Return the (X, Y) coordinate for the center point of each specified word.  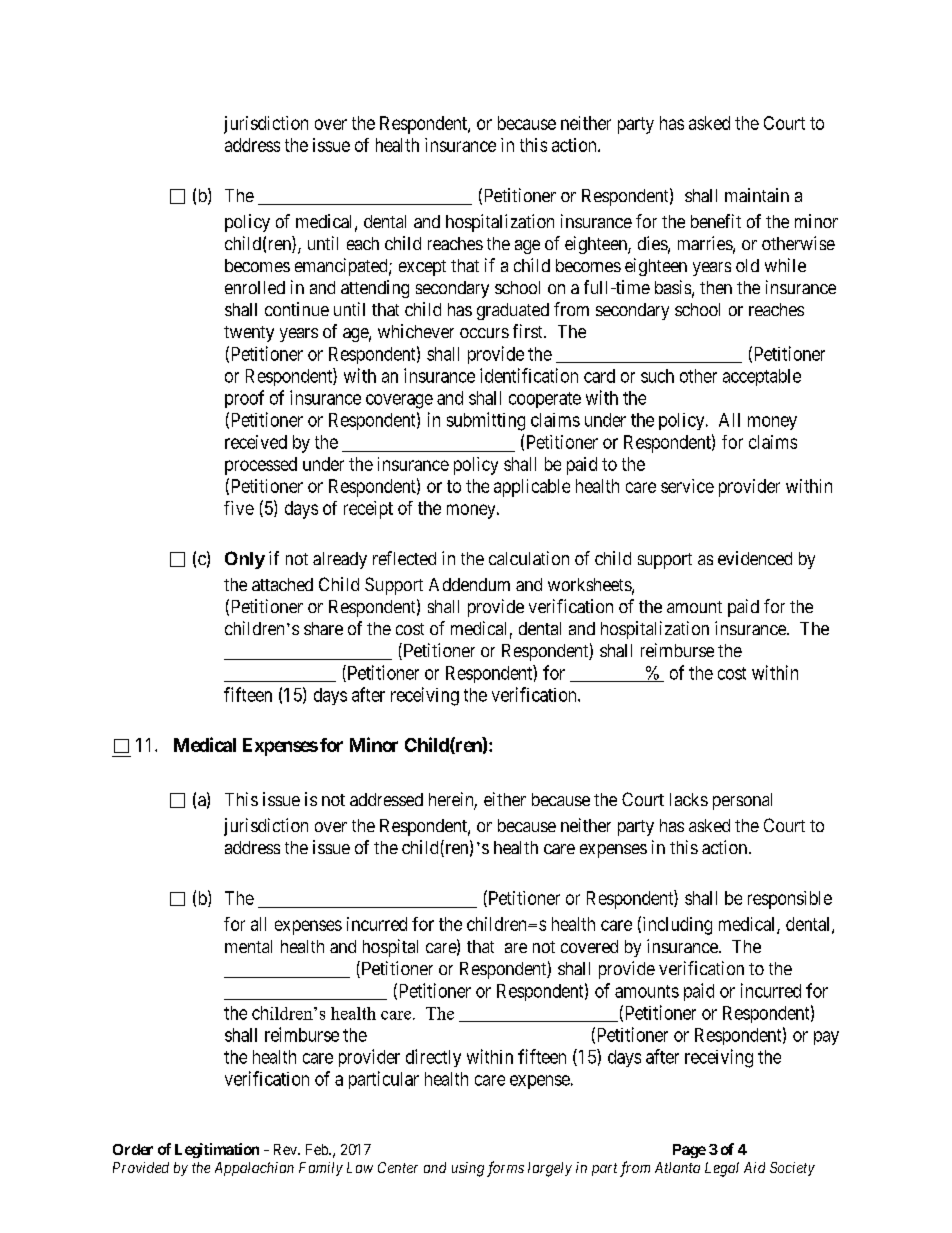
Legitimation (217, 1150)
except (422, 268)
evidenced (755, 558)
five (239, 508)
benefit (716, 221)
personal (742, 801)
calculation (529, 558)
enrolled (255, 287)
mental (248, 946)
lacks (689, 799)
